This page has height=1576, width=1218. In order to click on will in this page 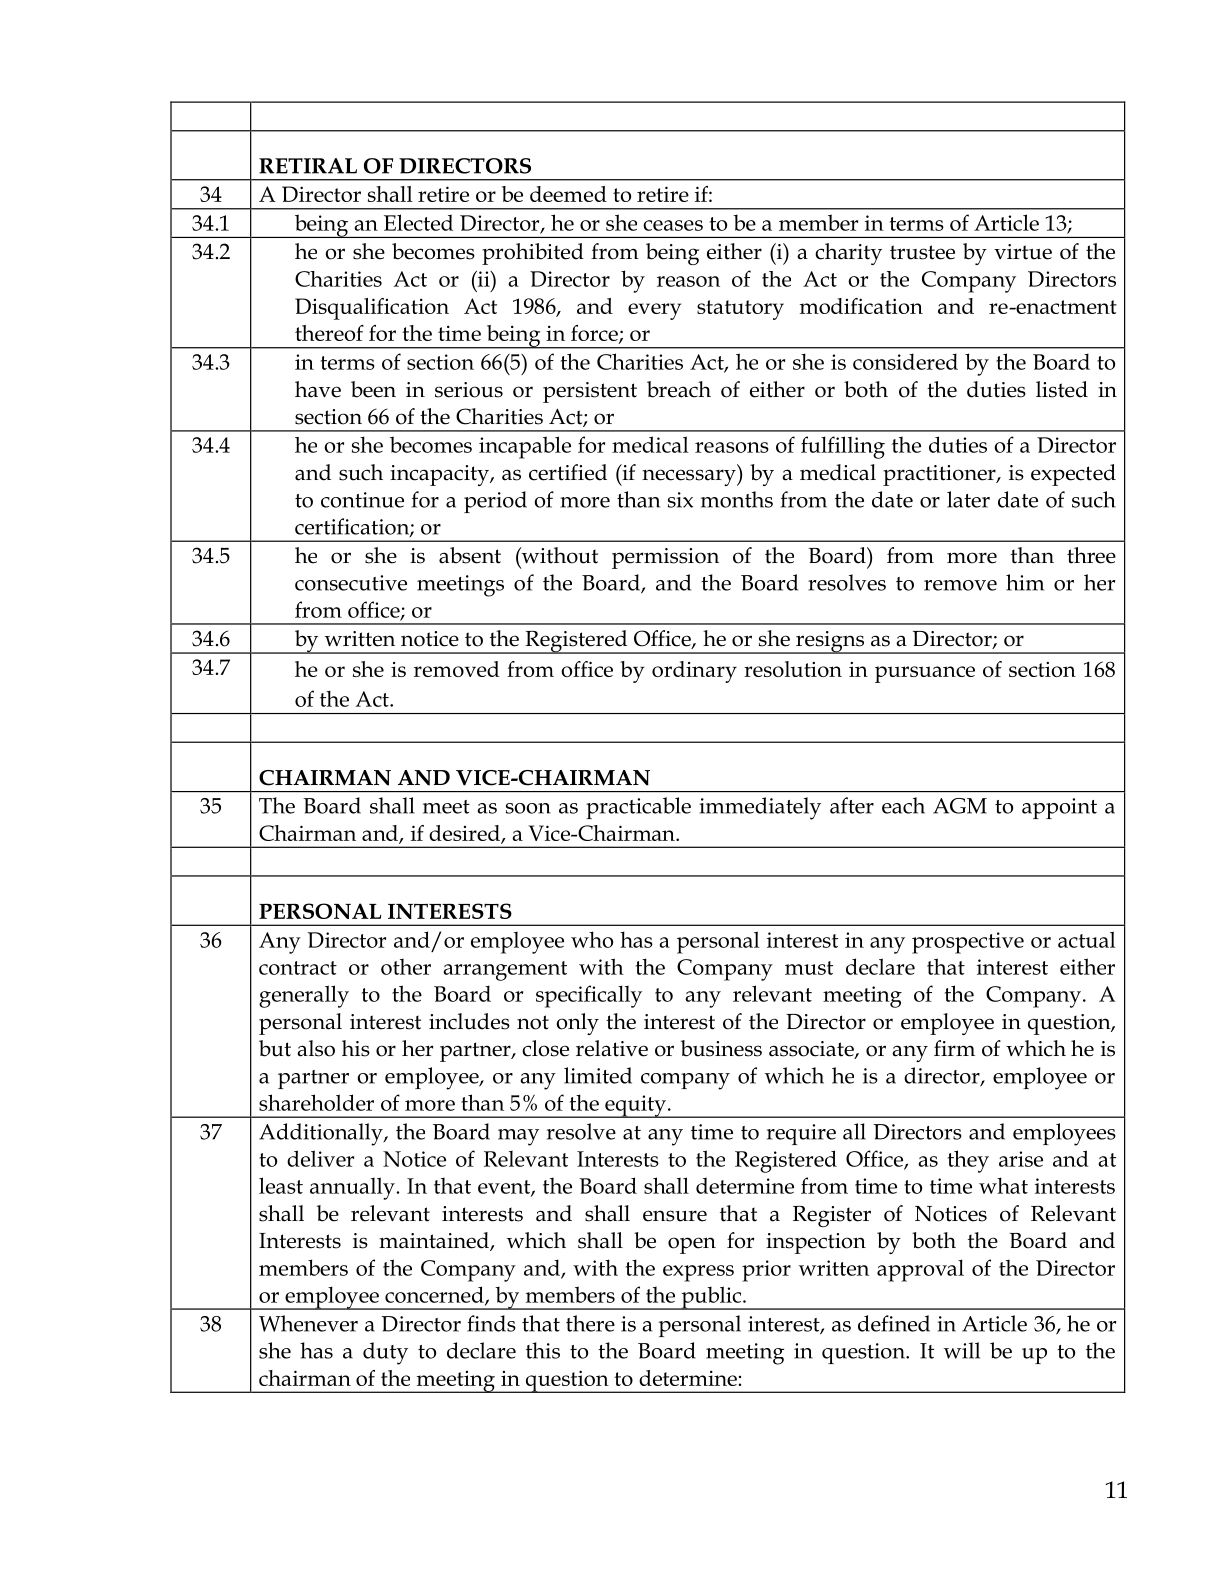, I will do `click(961, 1350)`.
